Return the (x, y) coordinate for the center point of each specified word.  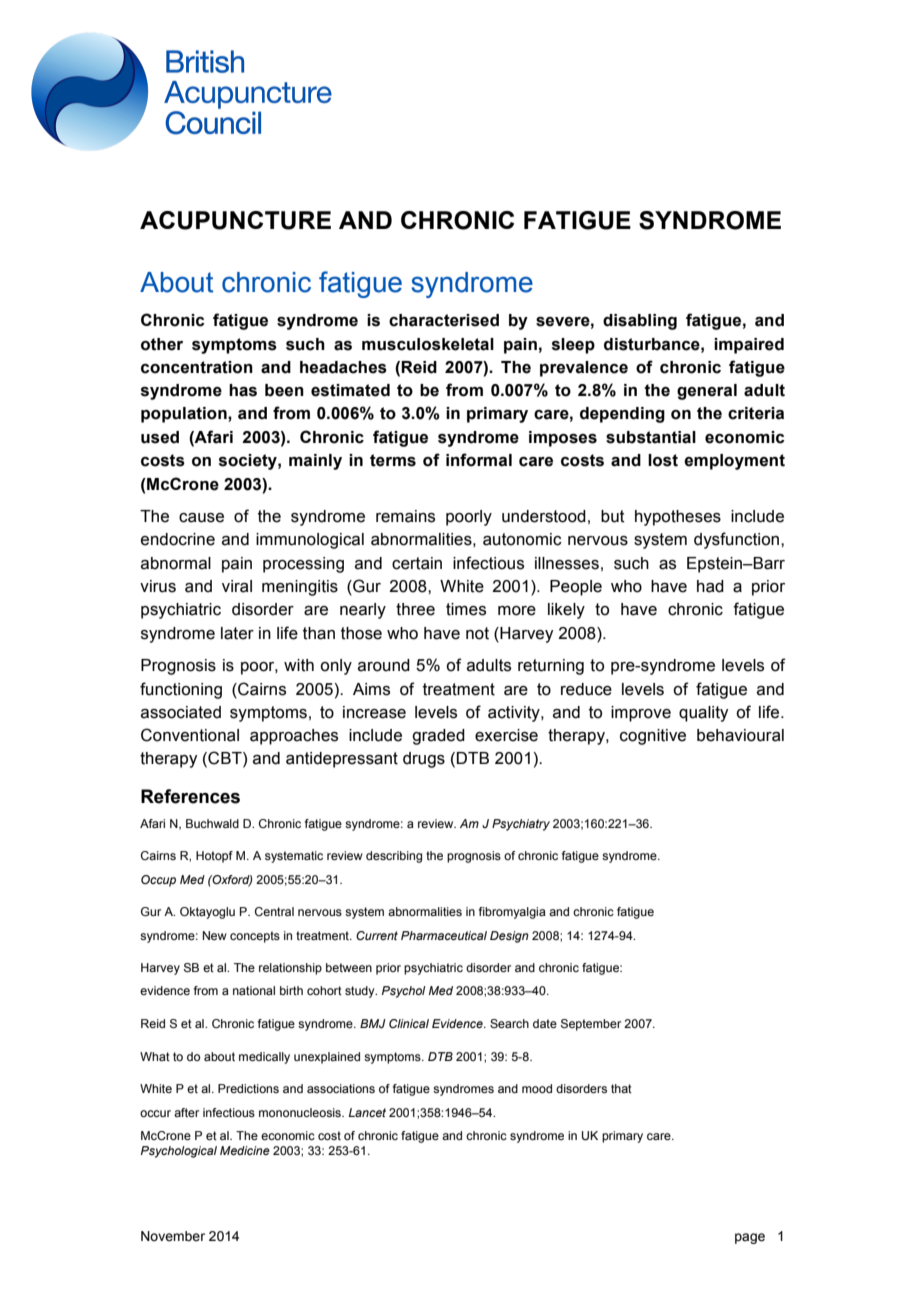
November (173, 1236)
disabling (640, 322)
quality (703, 714)
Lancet (367, 1112)
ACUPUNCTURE (235, 220)
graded (438, 737)
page (750, 1238)
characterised (444, 320)
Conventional (190, 735)
